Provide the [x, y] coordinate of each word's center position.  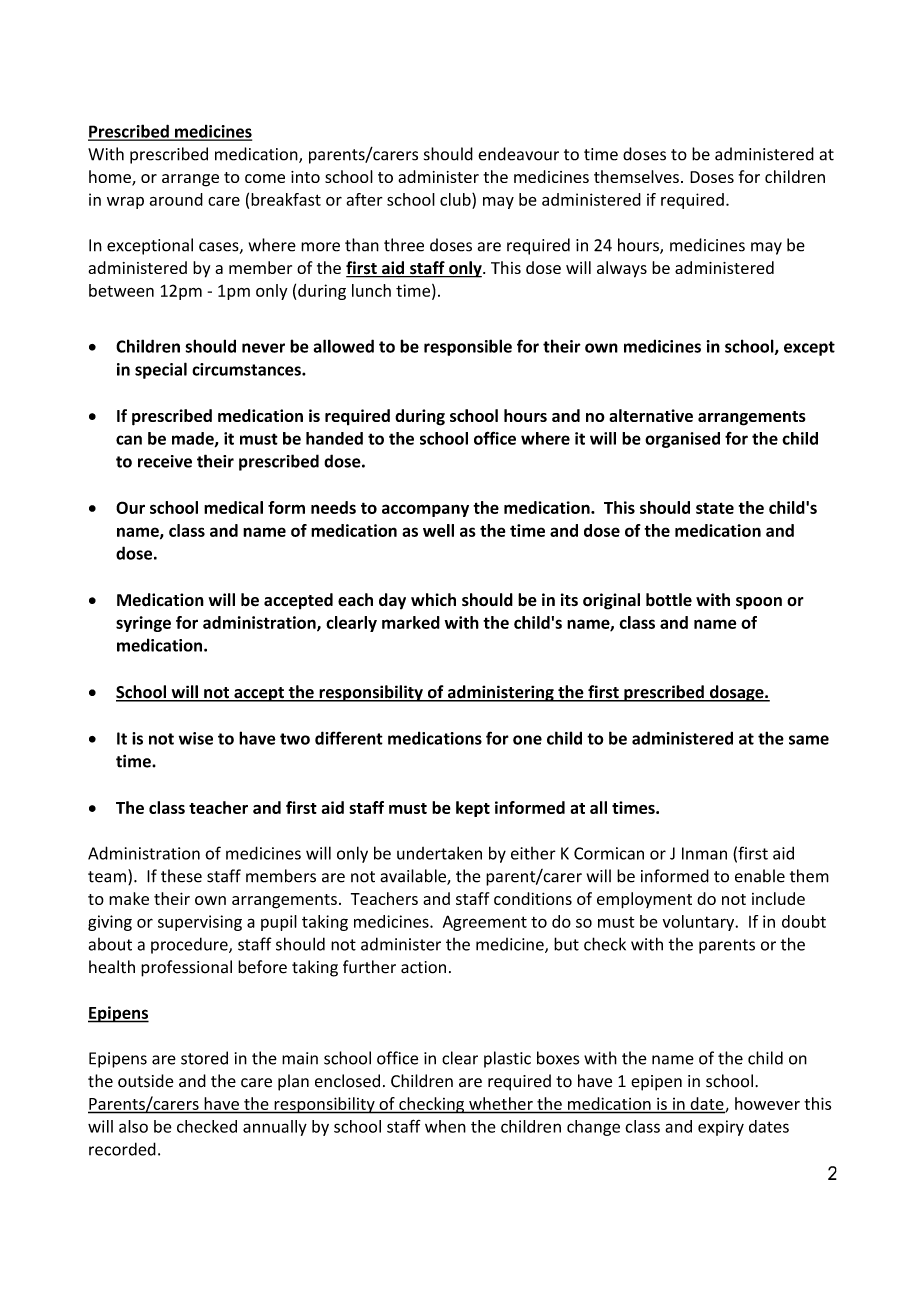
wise [196, 738]
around [176, 199]
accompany [425, 510]
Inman [704, 853]
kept [473, 809]
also [133, 1126]
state [715, 508]
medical [233, 507]
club [456, 199]
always [622, 269]
